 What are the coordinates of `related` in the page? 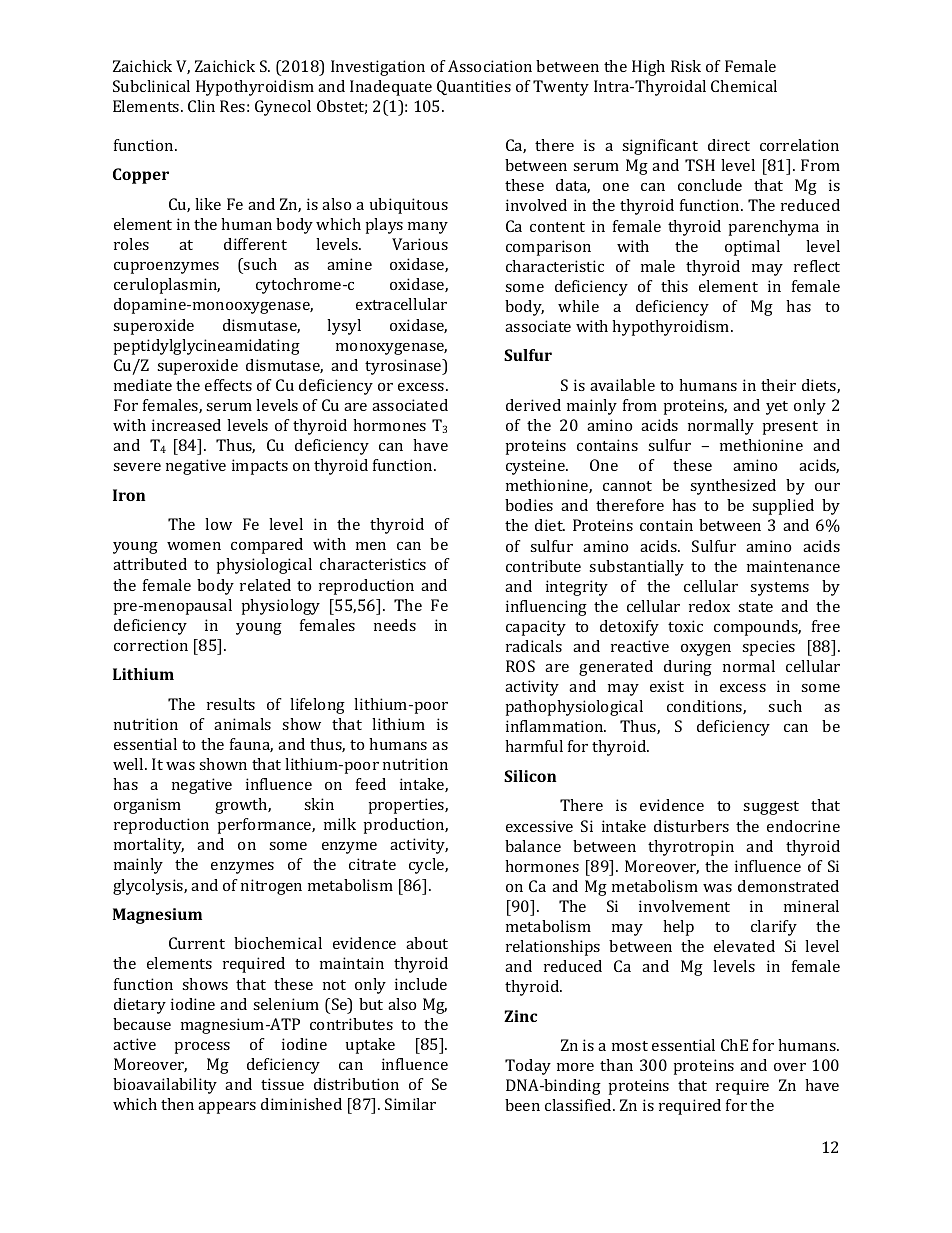 It's located at (265, 585).
